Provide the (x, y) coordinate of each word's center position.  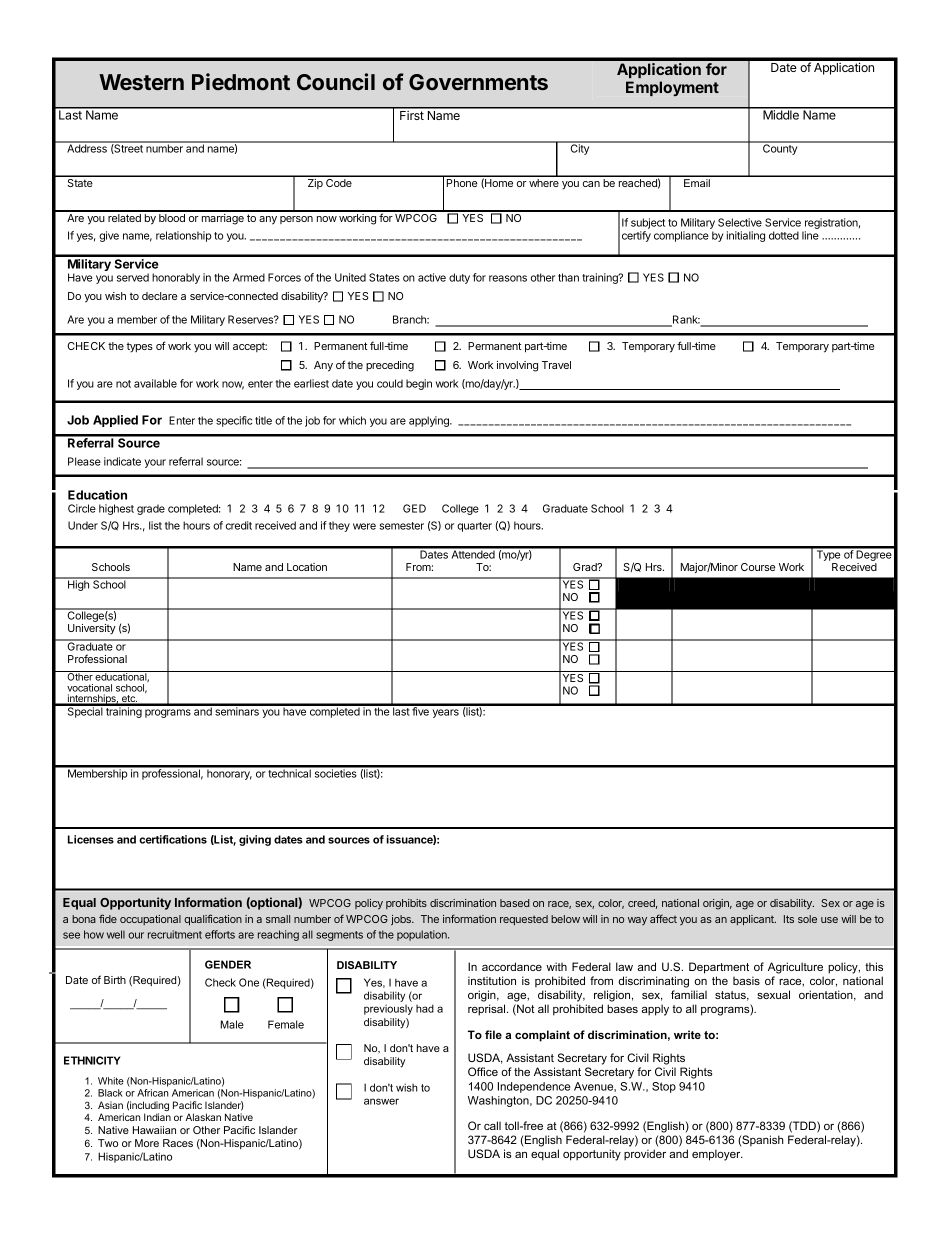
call (492, 1125)
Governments (478, 82)
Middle (781, 114)
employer (717, 1155)
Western (141, 82)
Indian (157, 1117)
